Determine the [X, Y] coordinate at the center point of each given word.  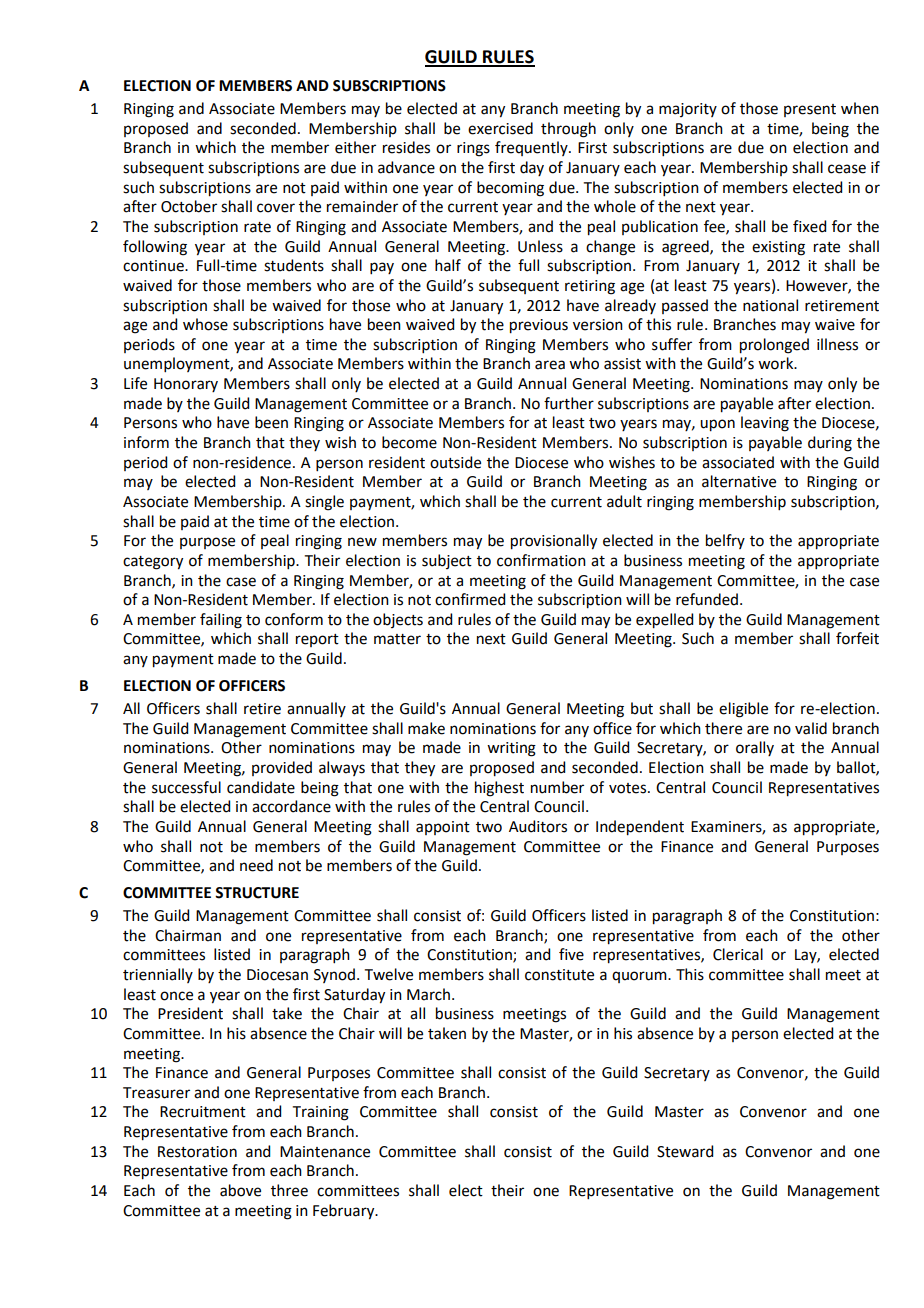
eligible [743, 710]
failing [221, 621]
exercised [500, 128]
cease [847, 169]
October [189, 206]
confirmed [470, 599]
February [345, 1212]
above [240, 1190]
